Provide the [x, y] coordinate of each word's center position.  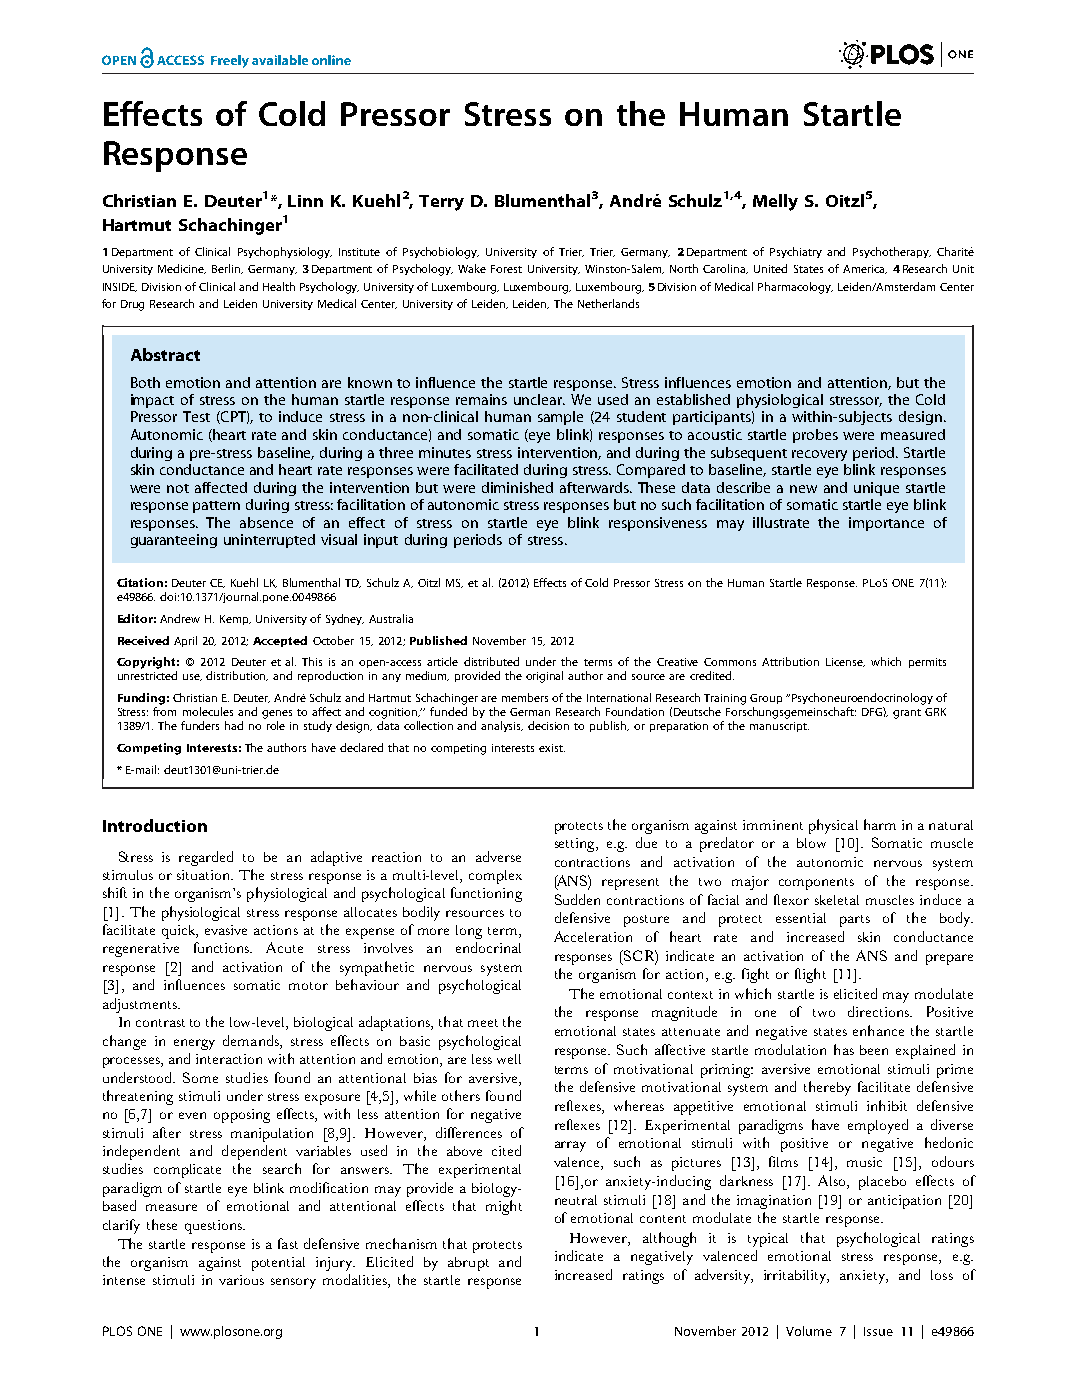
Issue [878, 1331]
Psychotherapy [892, 252]
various [241, 1280]
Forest [506, 269]
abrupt [468, 1264]
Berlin [227, 269]
